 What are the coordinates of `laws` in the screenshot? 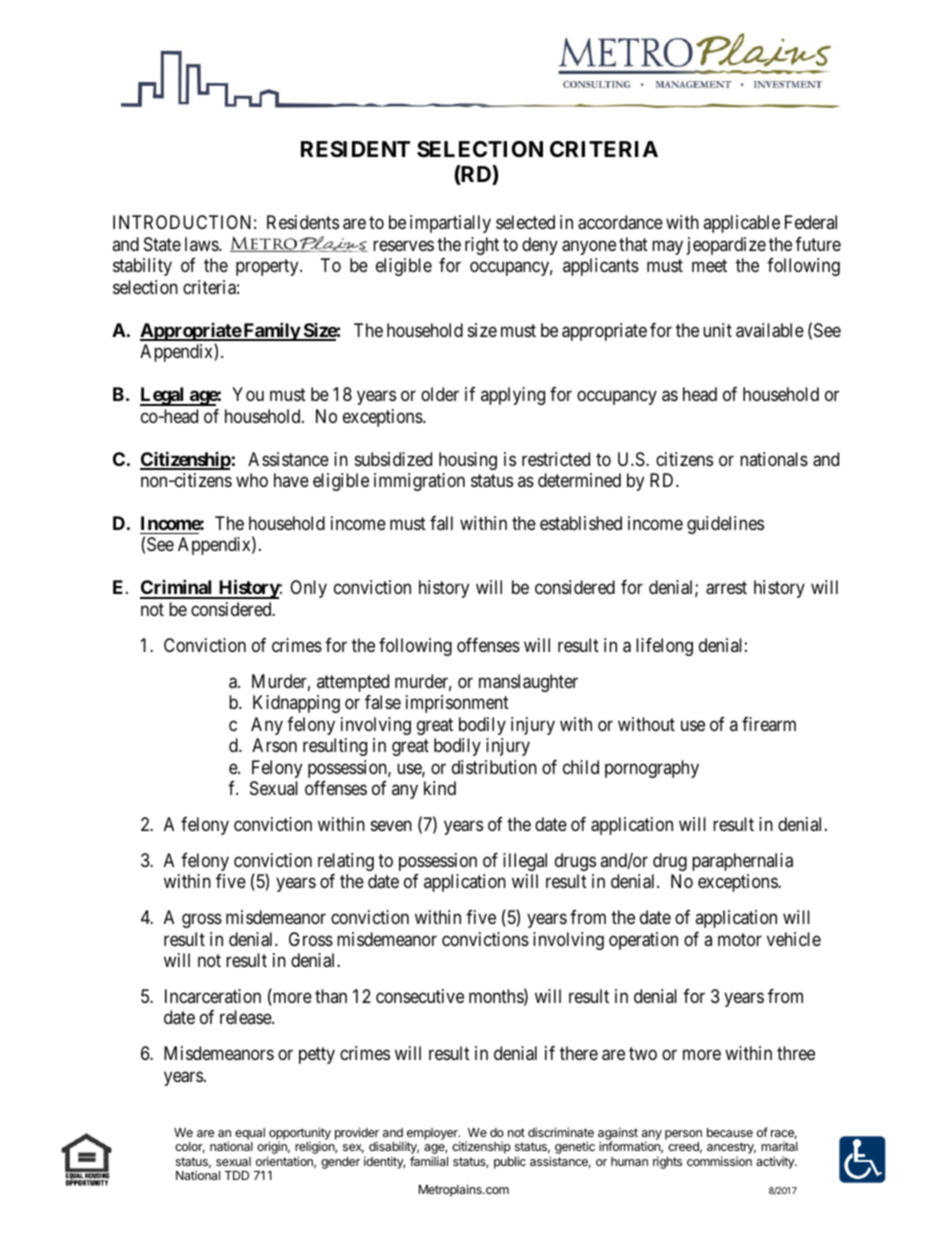 It's located at (202, 244).
